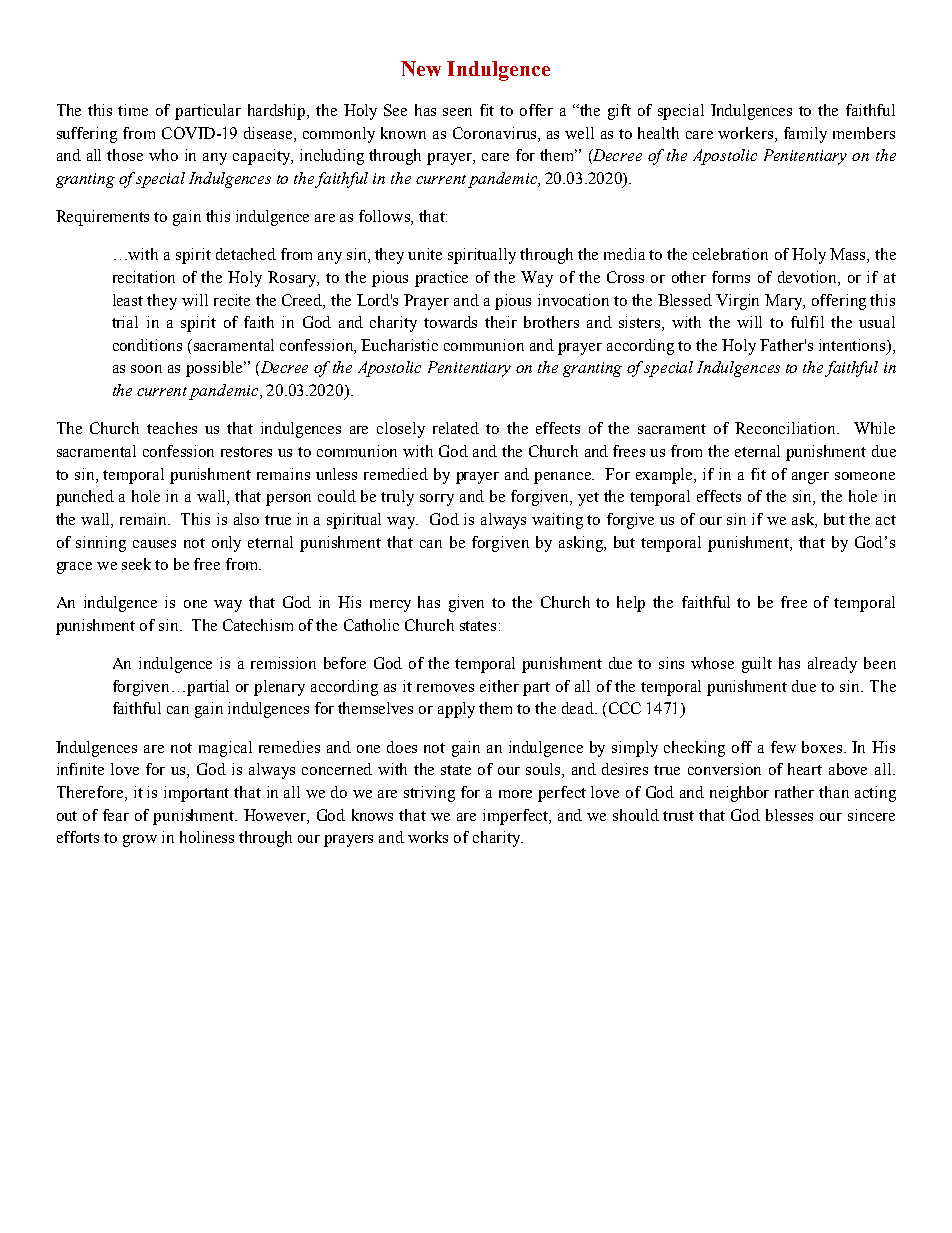 The height and width of the screenshot is (1233, 952). Describe the element at coordinates (457, 112) in the screenshot. I see `seen` at that location.
